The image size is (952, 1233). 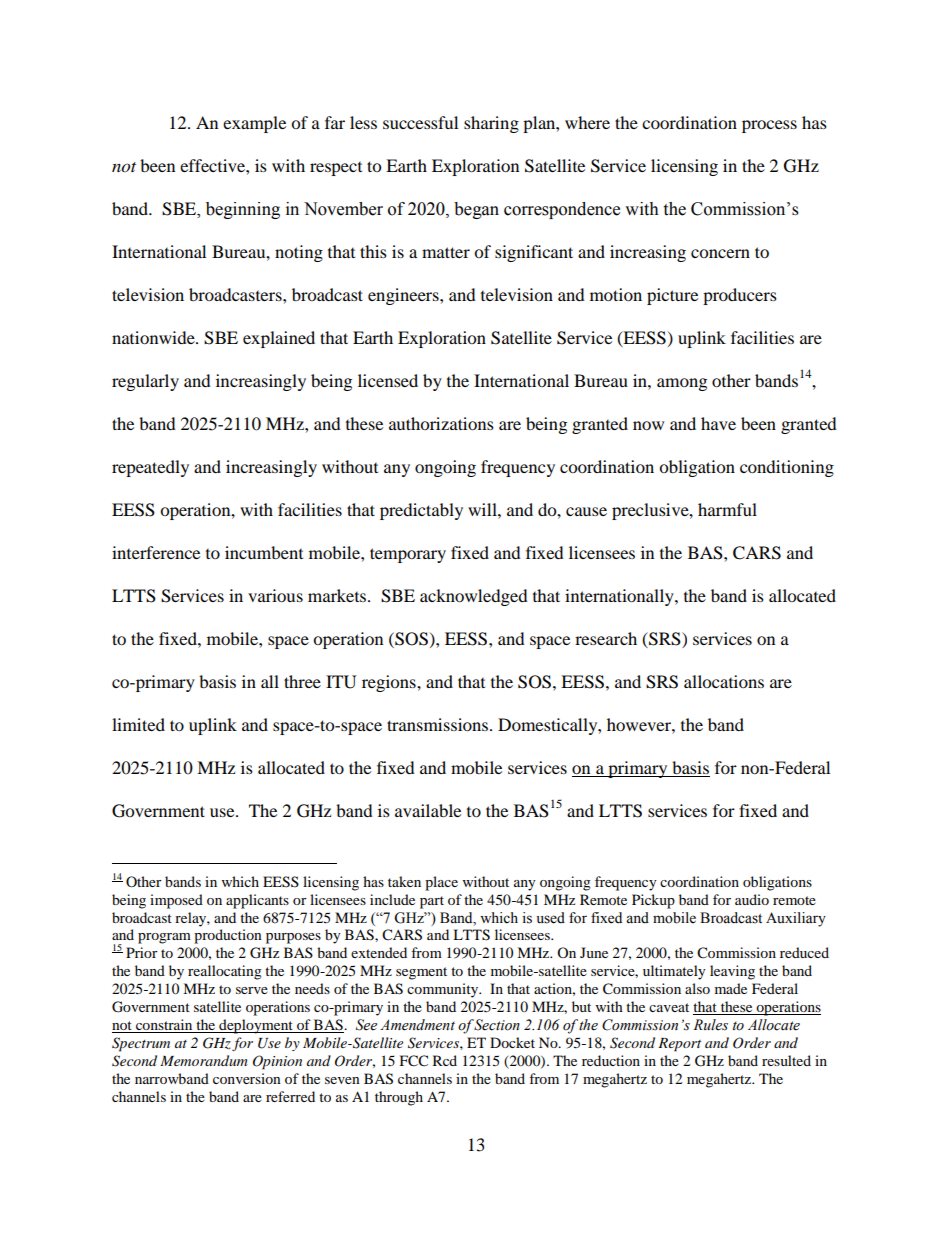 I want to click on acknowledged, so click(x=474, y=597).
